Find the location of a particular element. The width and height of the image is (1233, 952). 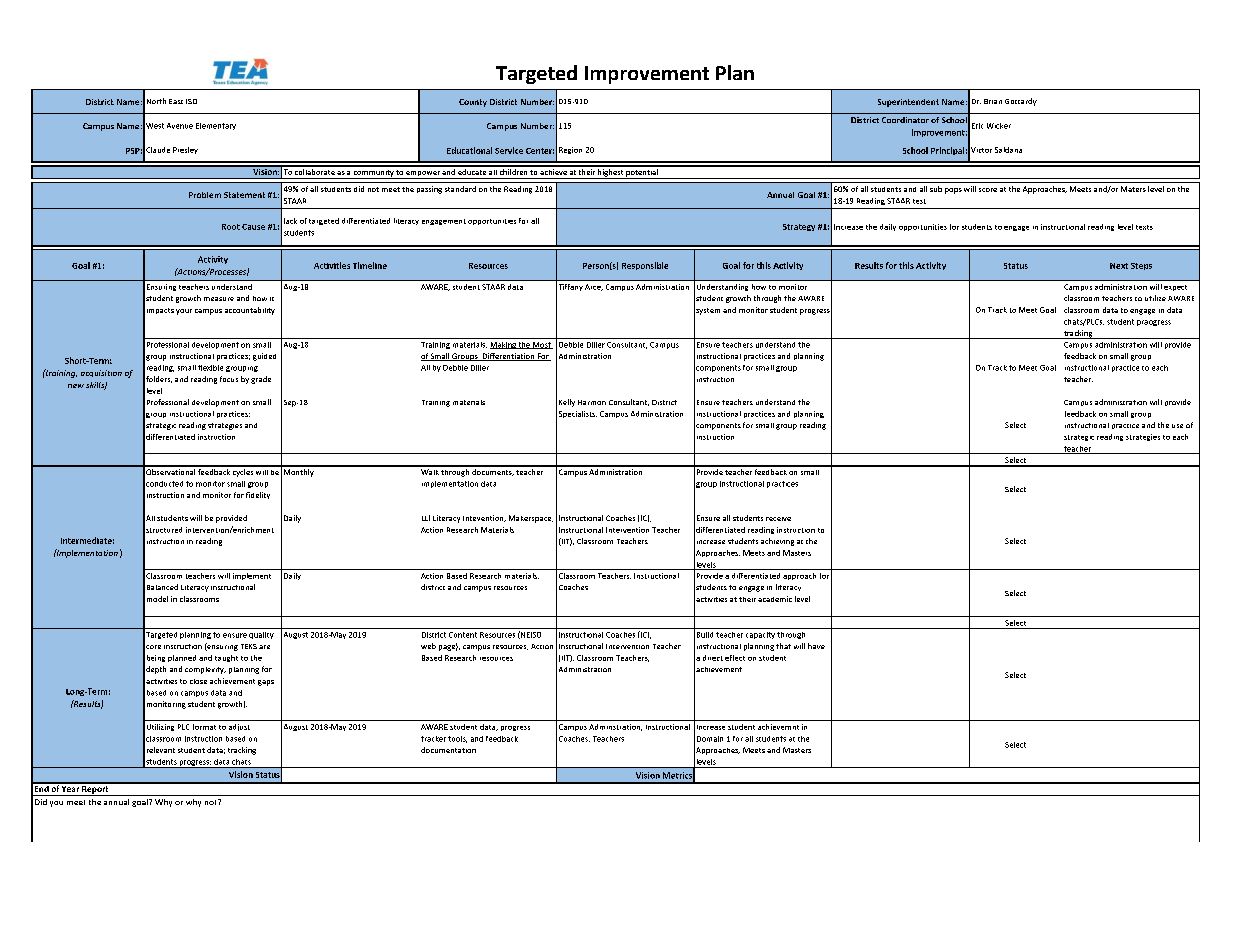

Wicker is located at coordinates (999, 126).
